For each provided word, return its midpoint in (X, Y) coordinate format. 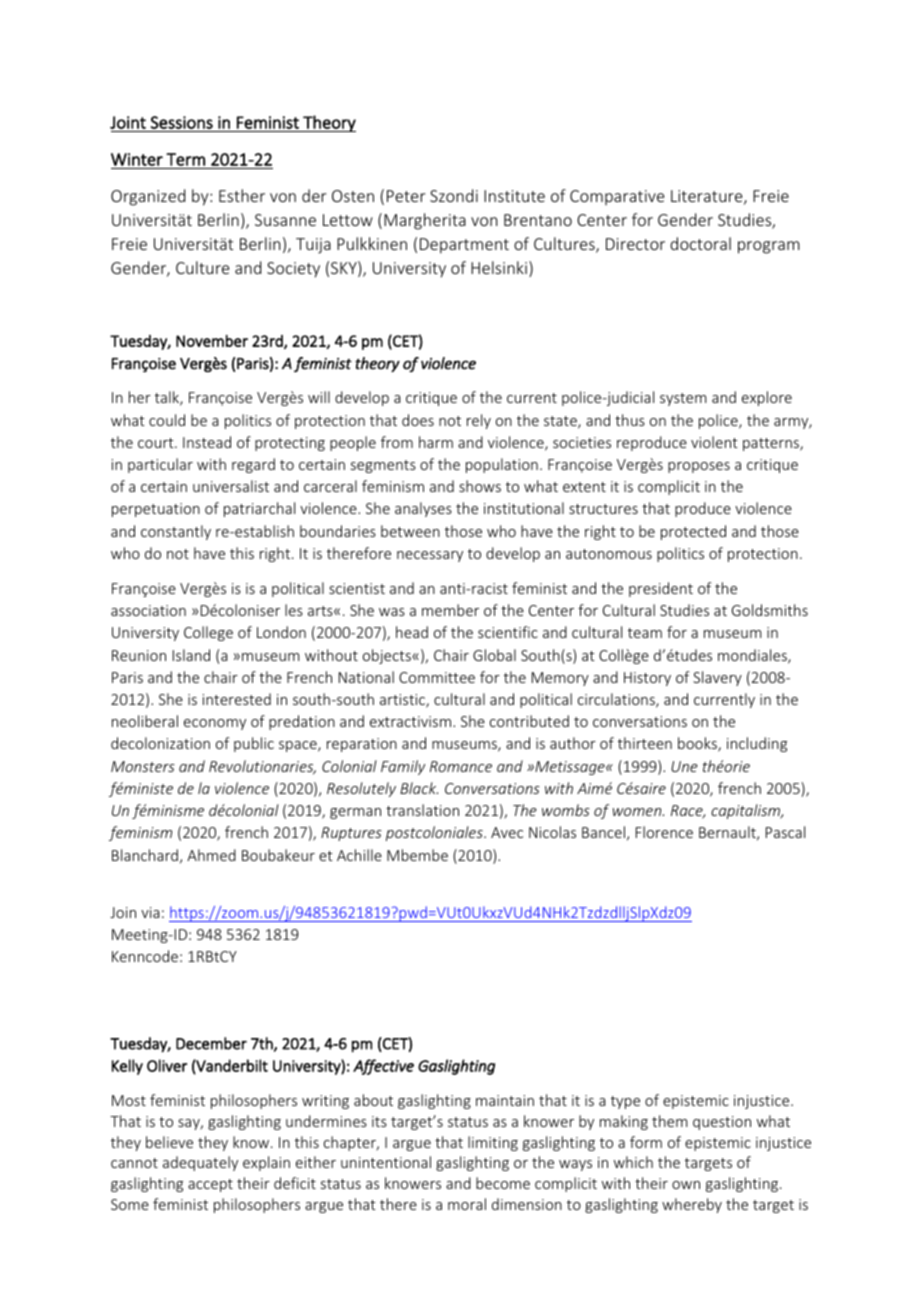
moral (467, 1204)
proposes (699, 467)
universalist (231, 486)
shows (480, 486)
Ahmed (211, 855)
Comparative (617, 197)
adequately (200, 1163)
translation (422, 810)
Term (185, 159)
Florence (664, 832)
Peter (406, 196)
